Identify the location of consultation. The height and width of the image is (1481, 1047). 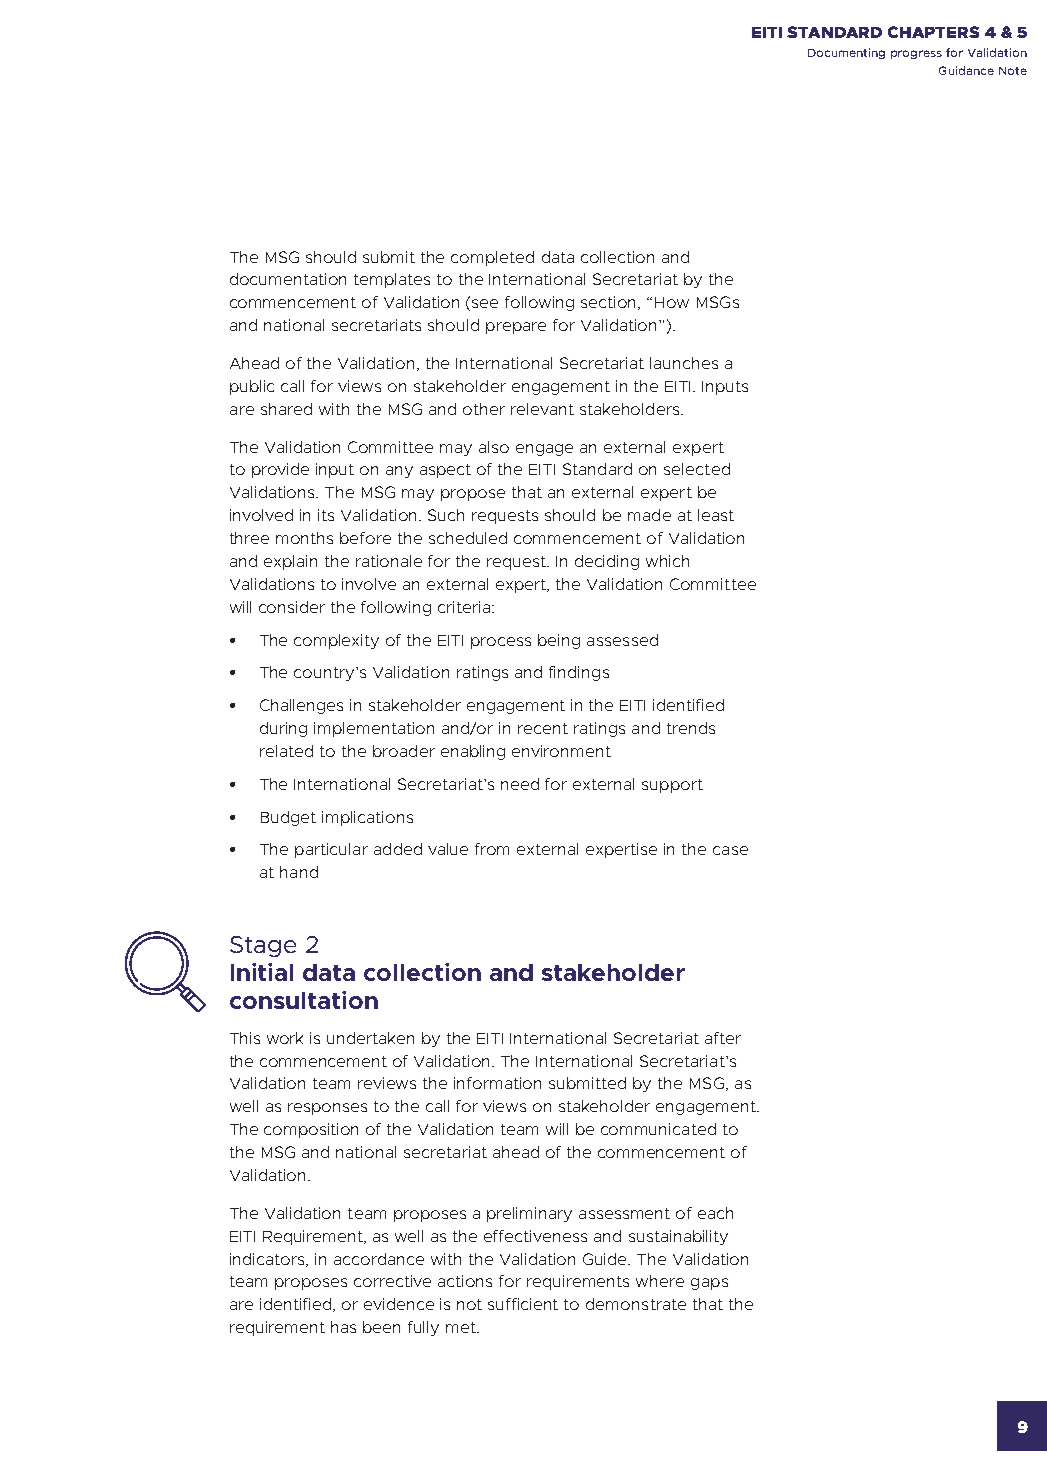
(304, 1000).
